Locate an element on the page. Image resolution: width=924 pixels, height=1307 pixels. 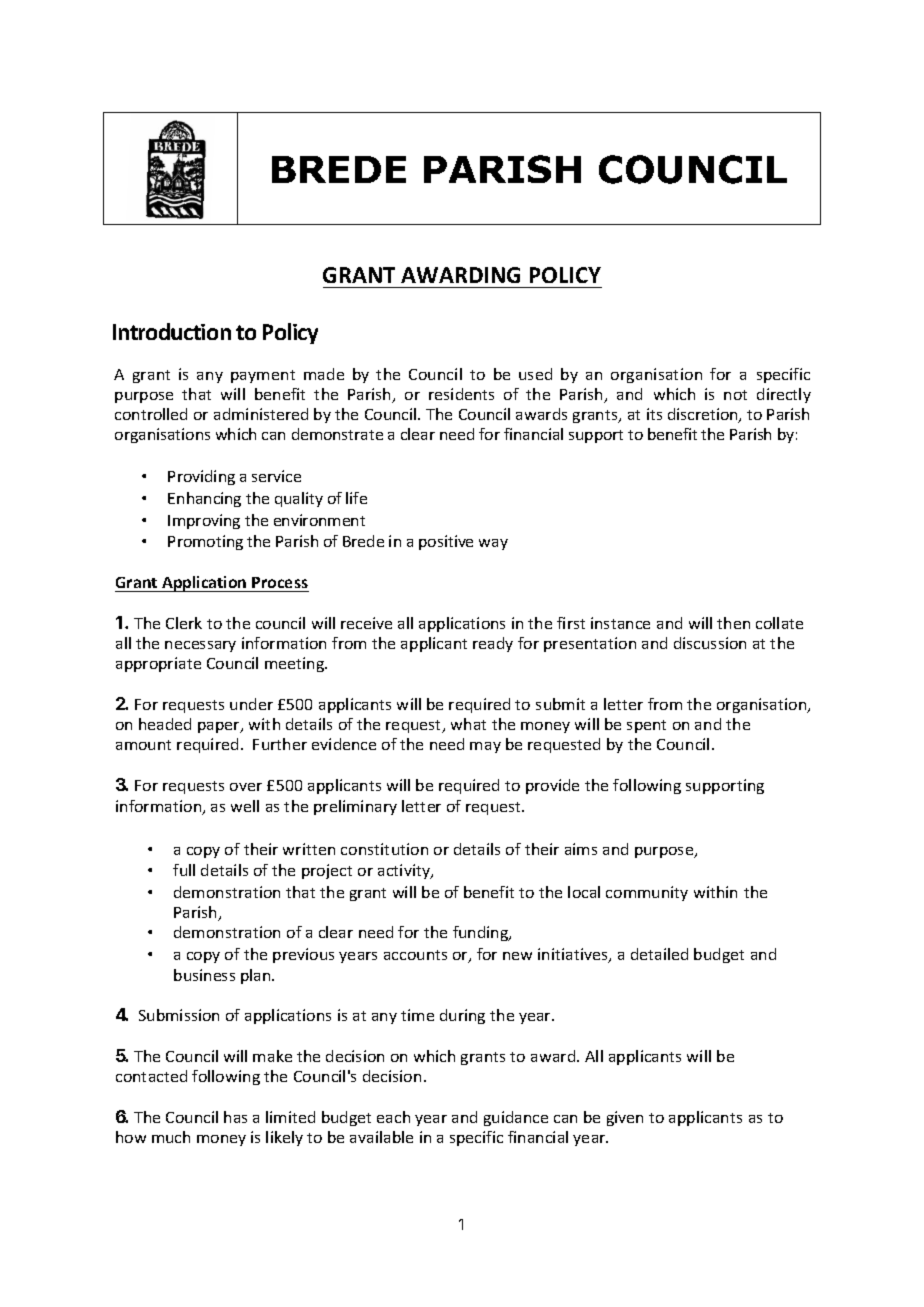
Introduction is located at coordinates (172, 331).
